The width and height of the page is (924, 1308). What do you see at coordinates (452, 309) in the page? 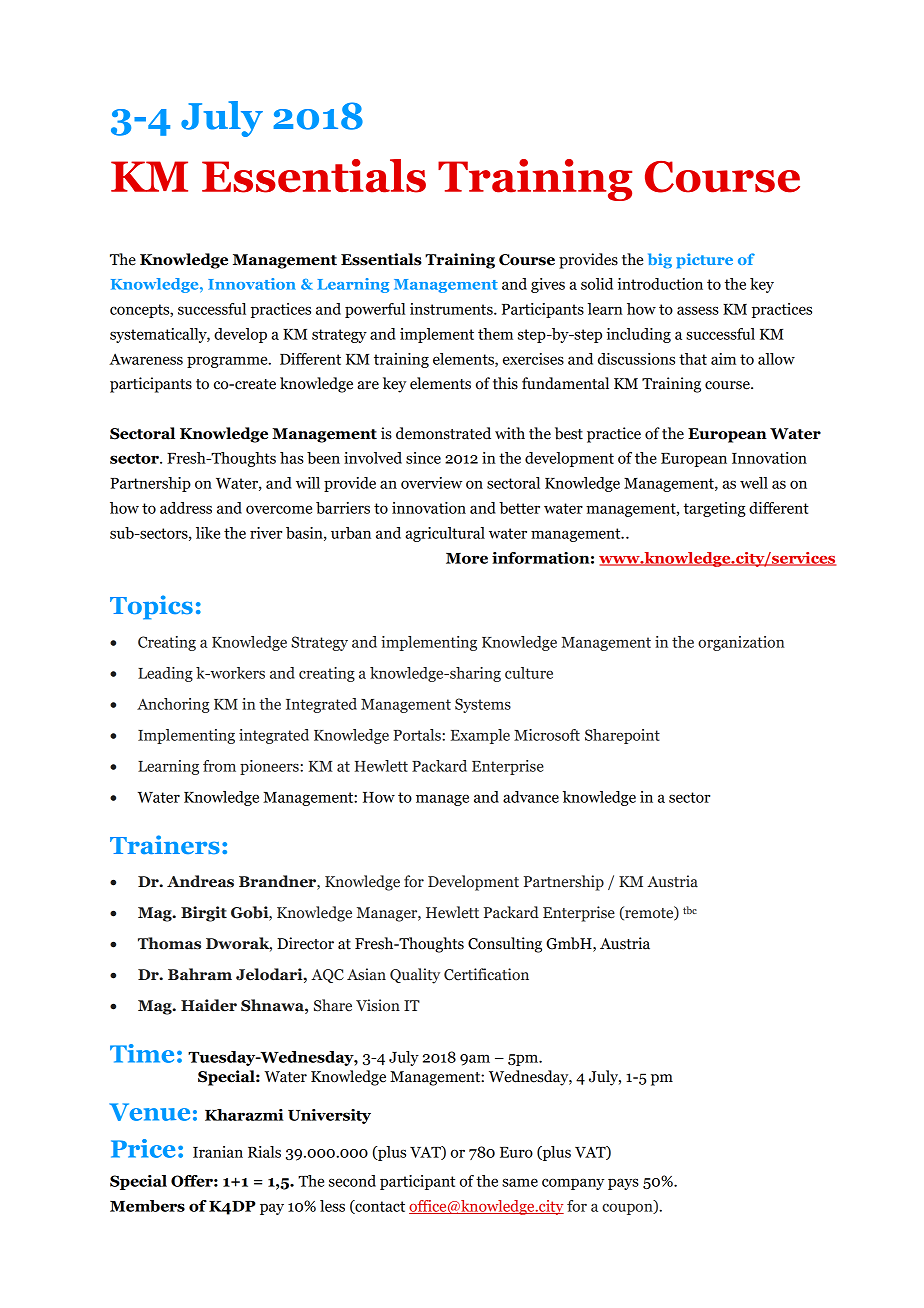
I see `instruments` at bounding box center [452, 309].
